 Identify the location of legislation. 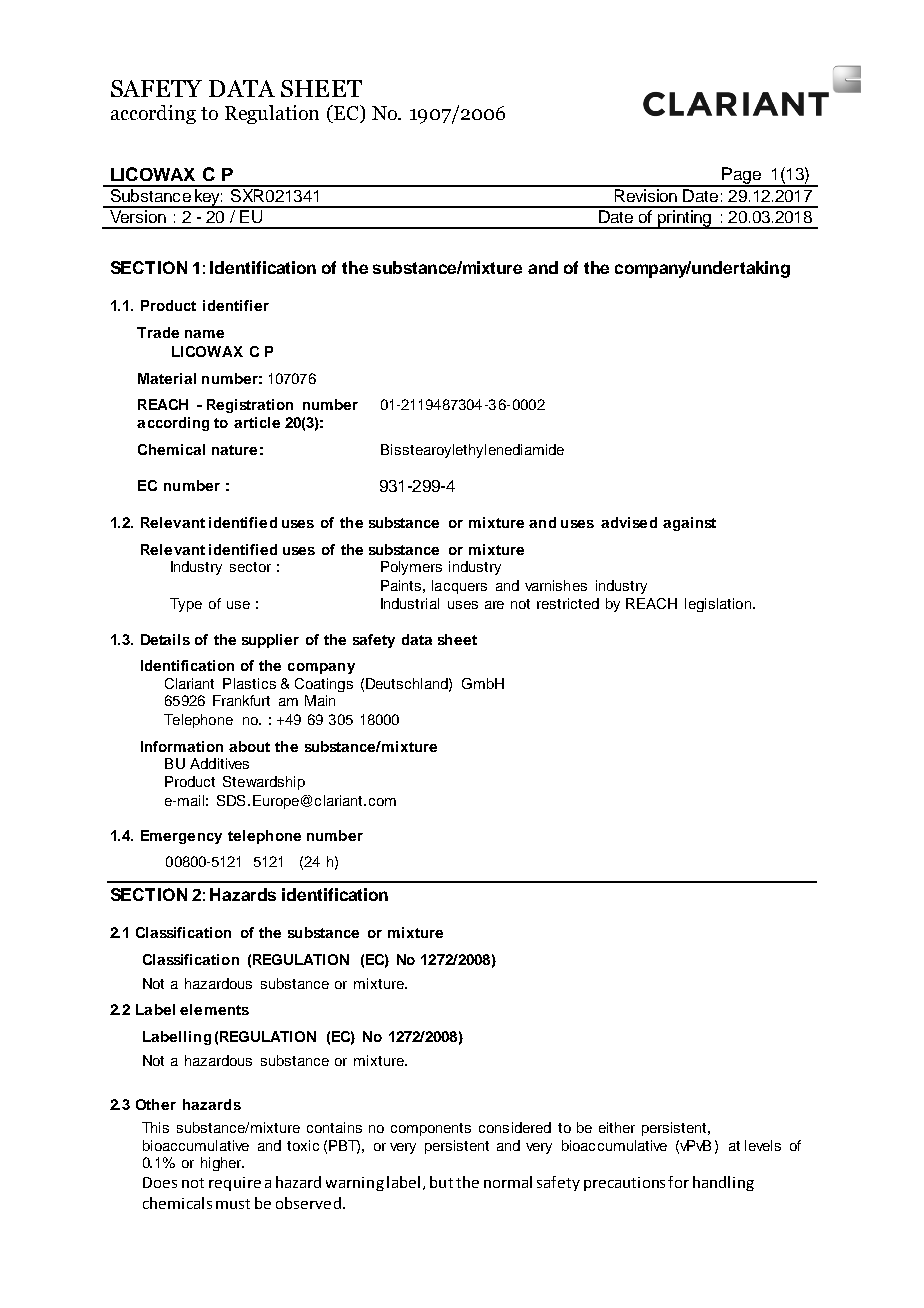
(718, 605).
